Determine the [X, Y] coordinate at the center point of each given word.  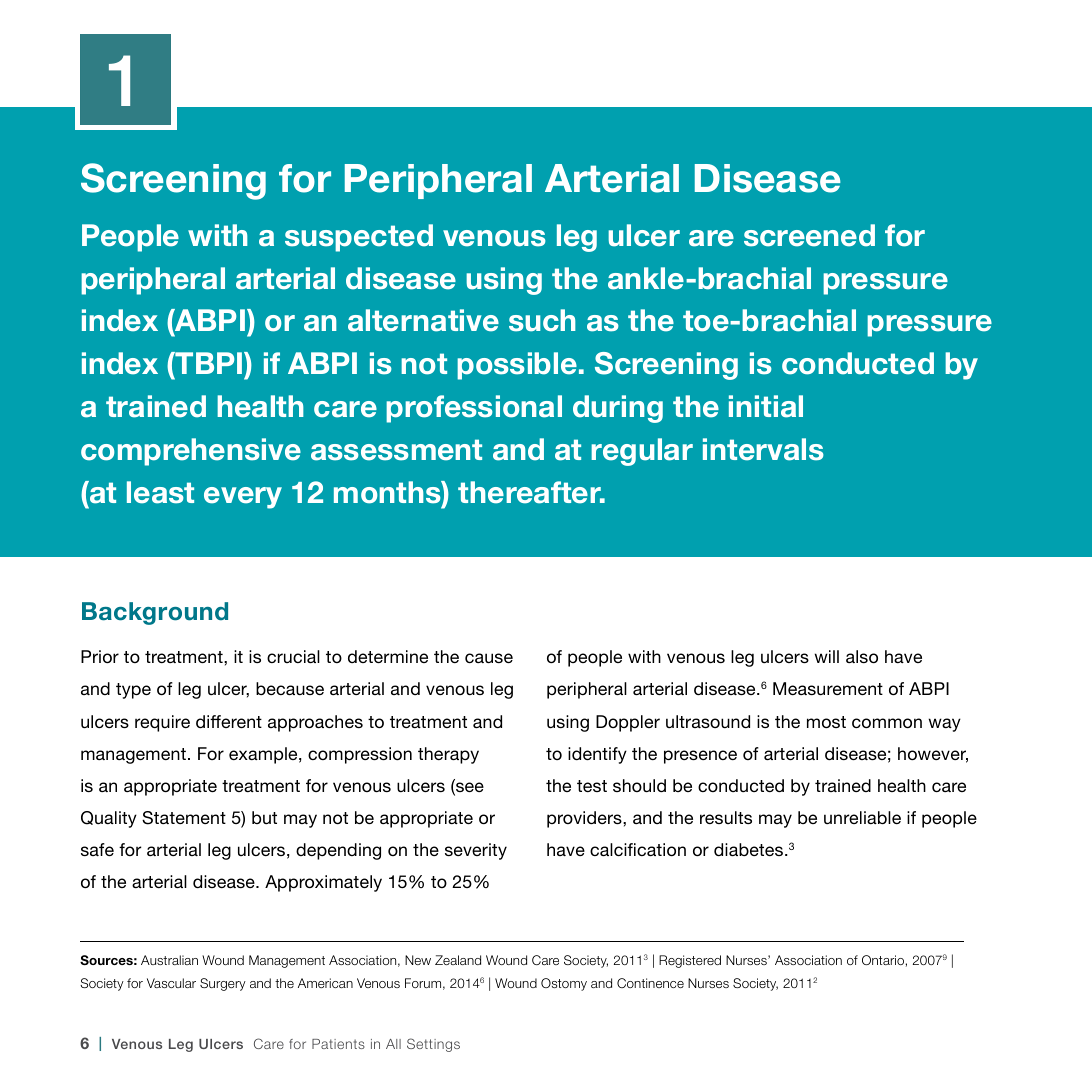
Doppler [628, 723]
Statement [184, 818]
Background [155, 613]
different [229, 721]
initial [766, 406]
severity [476, 851]
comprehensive [191, 452]
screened [809, 235]
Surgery [223, 984]
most [826, 722]
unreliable [862, 817]
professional [474, 409]
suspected [359, 238]
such [542, 320]
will [826, 656]
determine [388, 656]
